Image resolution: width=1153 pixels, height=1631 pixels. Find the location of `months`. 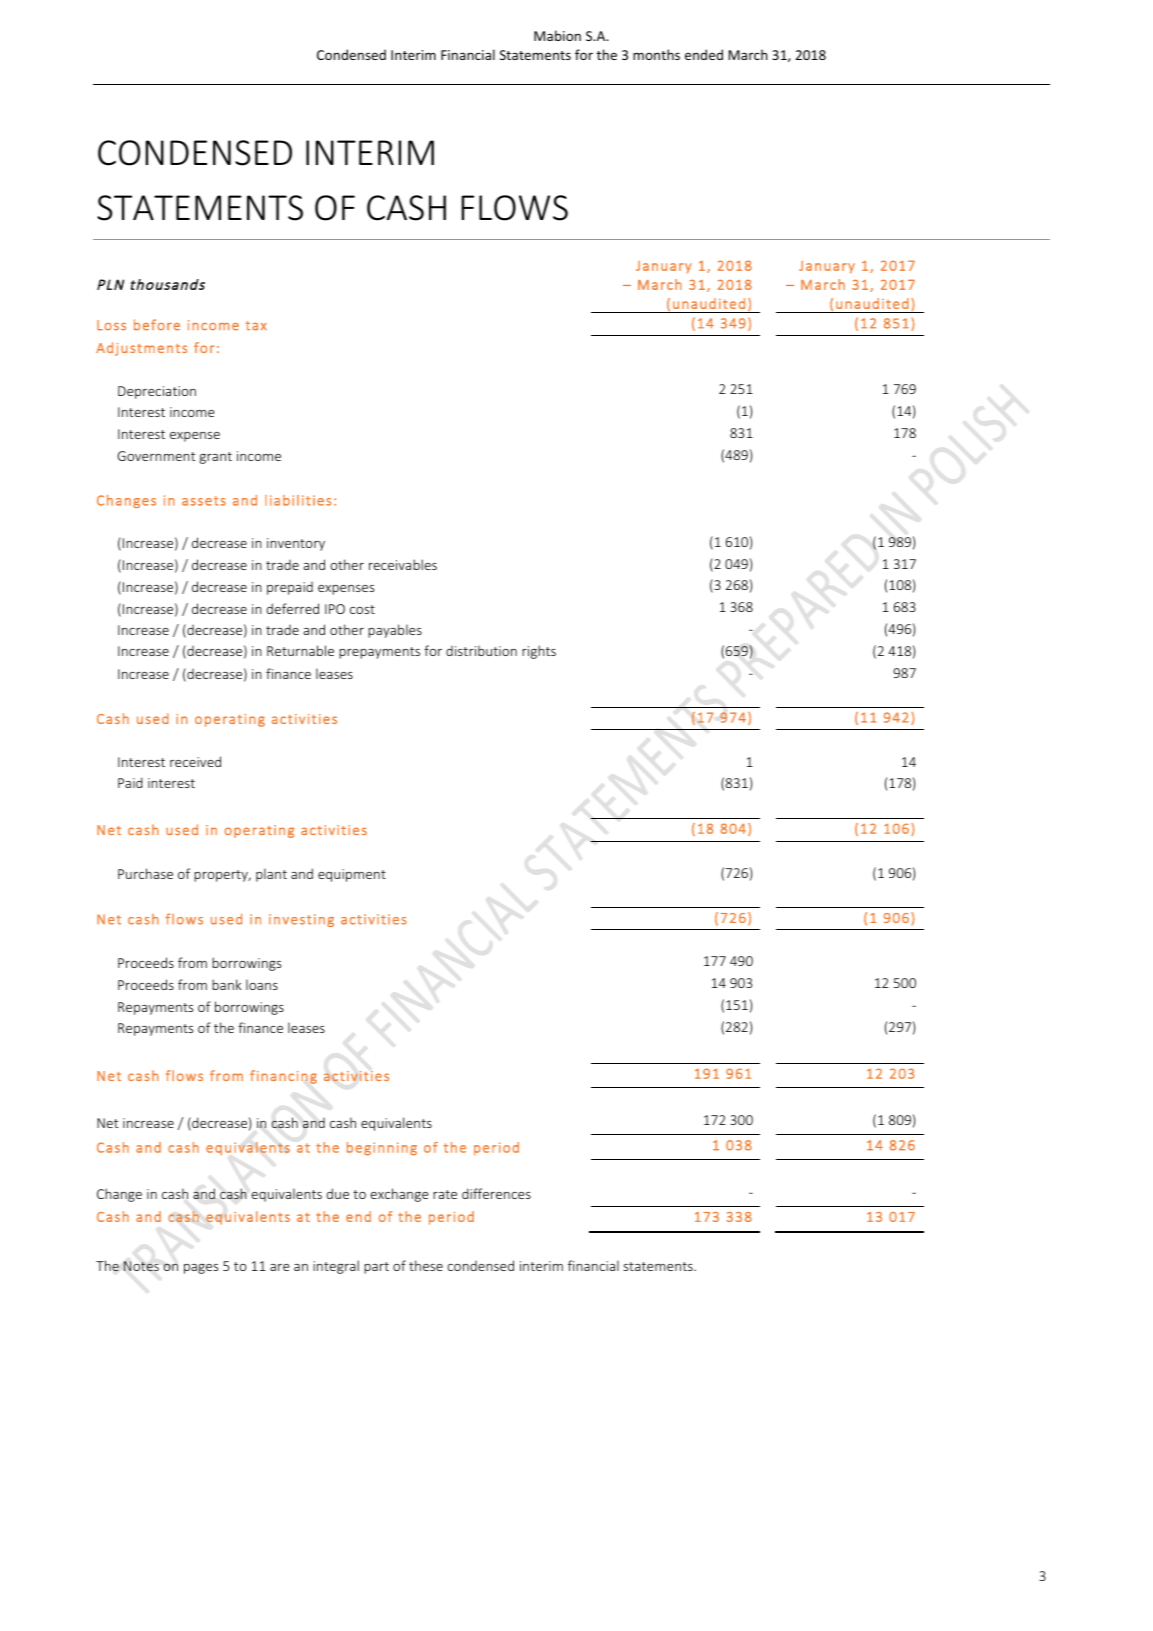

months is located at coordinates (656, 54).
